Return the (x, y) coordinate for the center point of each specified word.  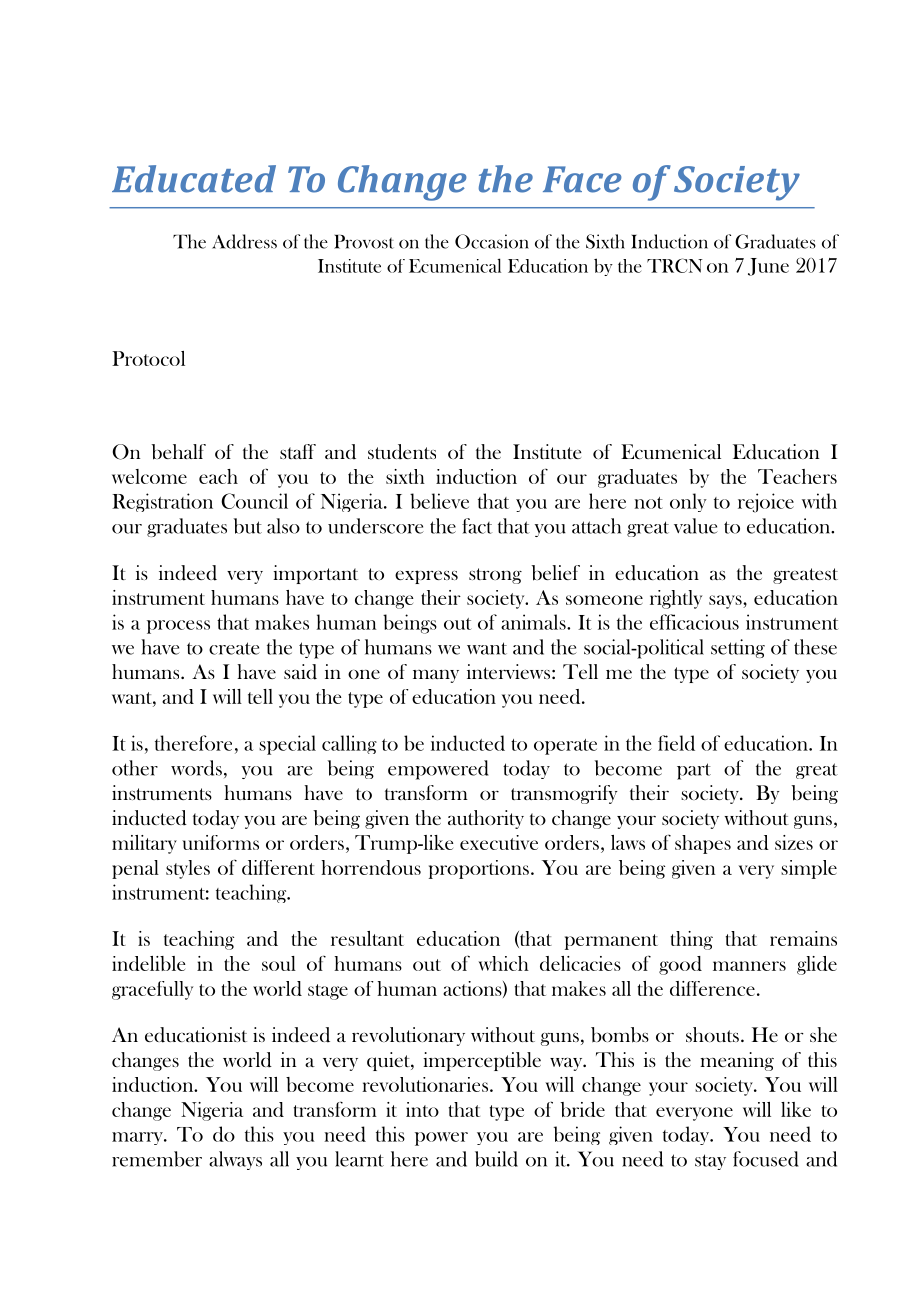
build (496, 1159)
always (235, 1160)
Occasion (492, 241)
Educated (194, 179)
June (768, 267)
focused (766, 1159)
